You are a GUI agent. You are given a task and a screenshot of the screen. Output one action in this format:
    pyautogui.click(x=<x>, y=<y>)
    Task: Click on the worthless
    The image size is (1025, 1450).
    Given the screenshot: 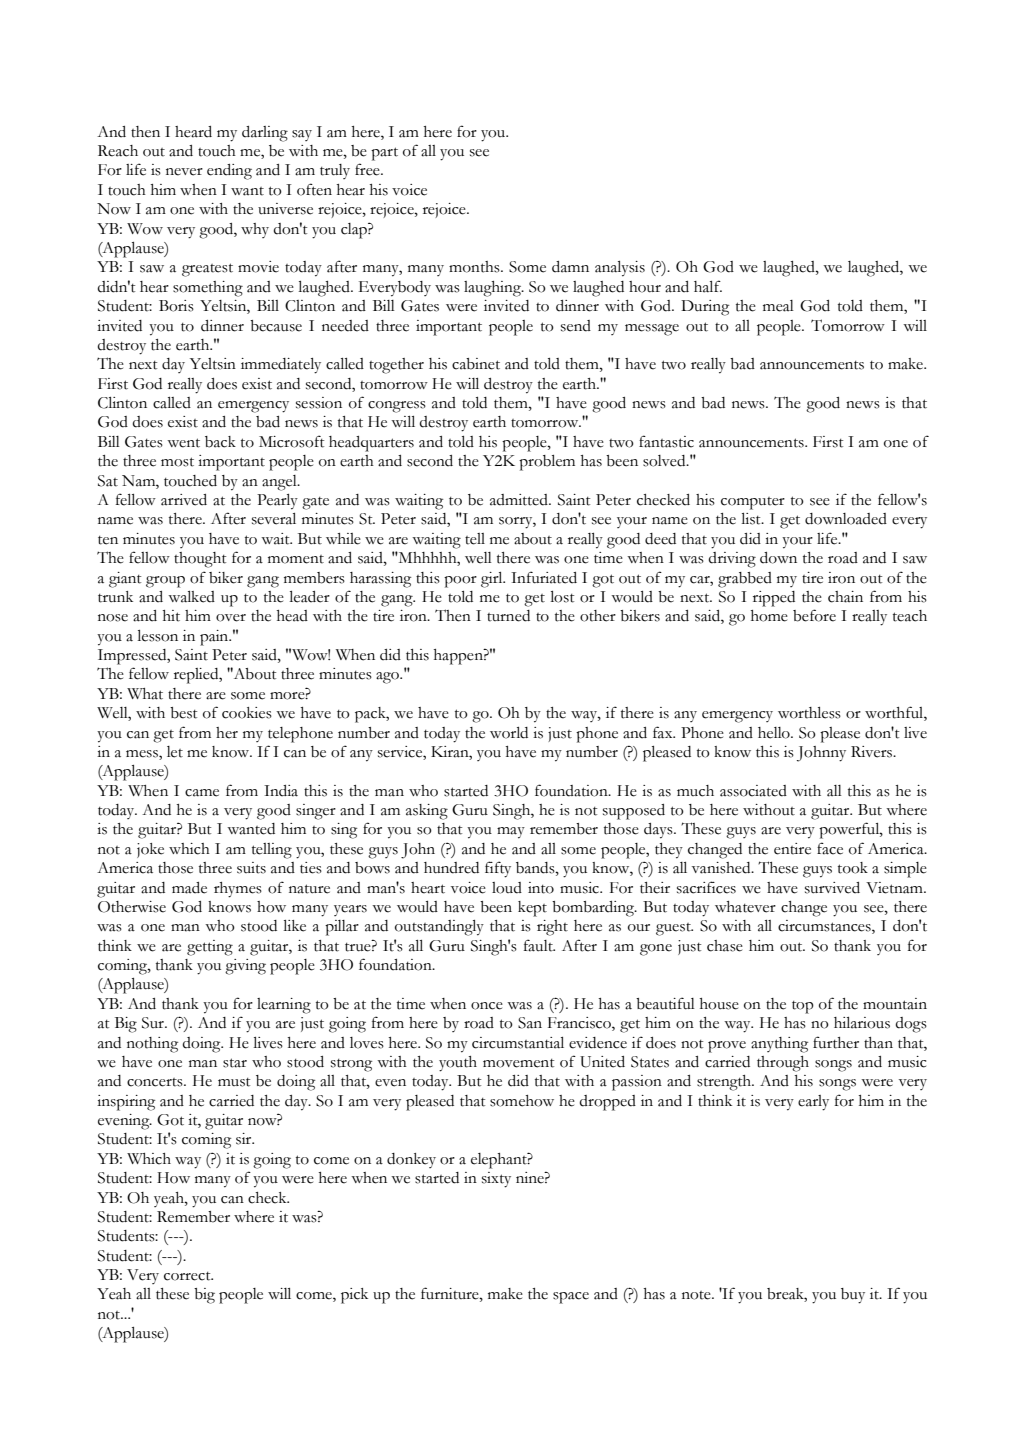 What is the action you would take?
    pyautogui.click(x=809, y=713)
